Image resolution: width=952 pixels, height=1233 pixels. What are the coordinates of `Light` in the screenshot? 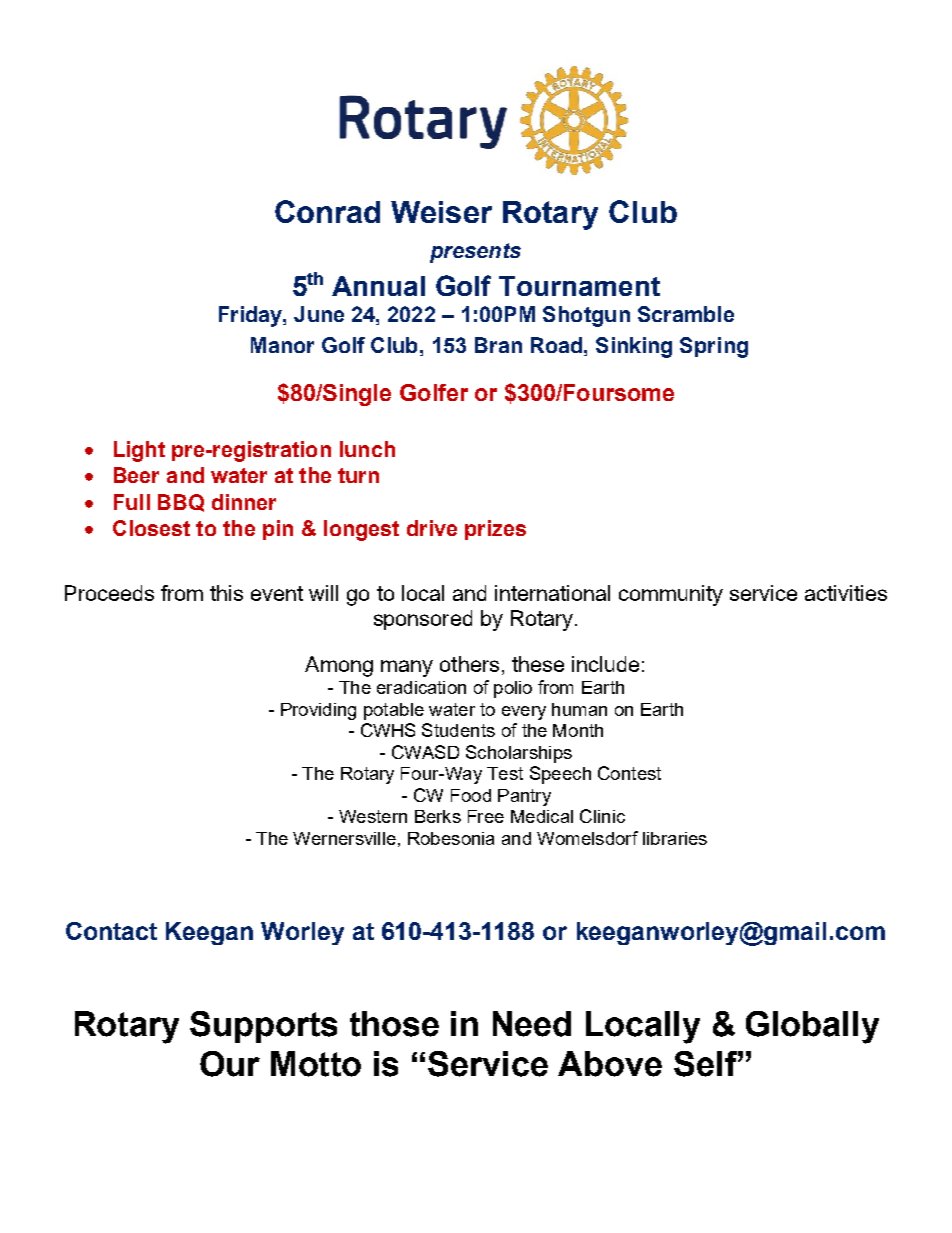 It's located at (139, 451).
